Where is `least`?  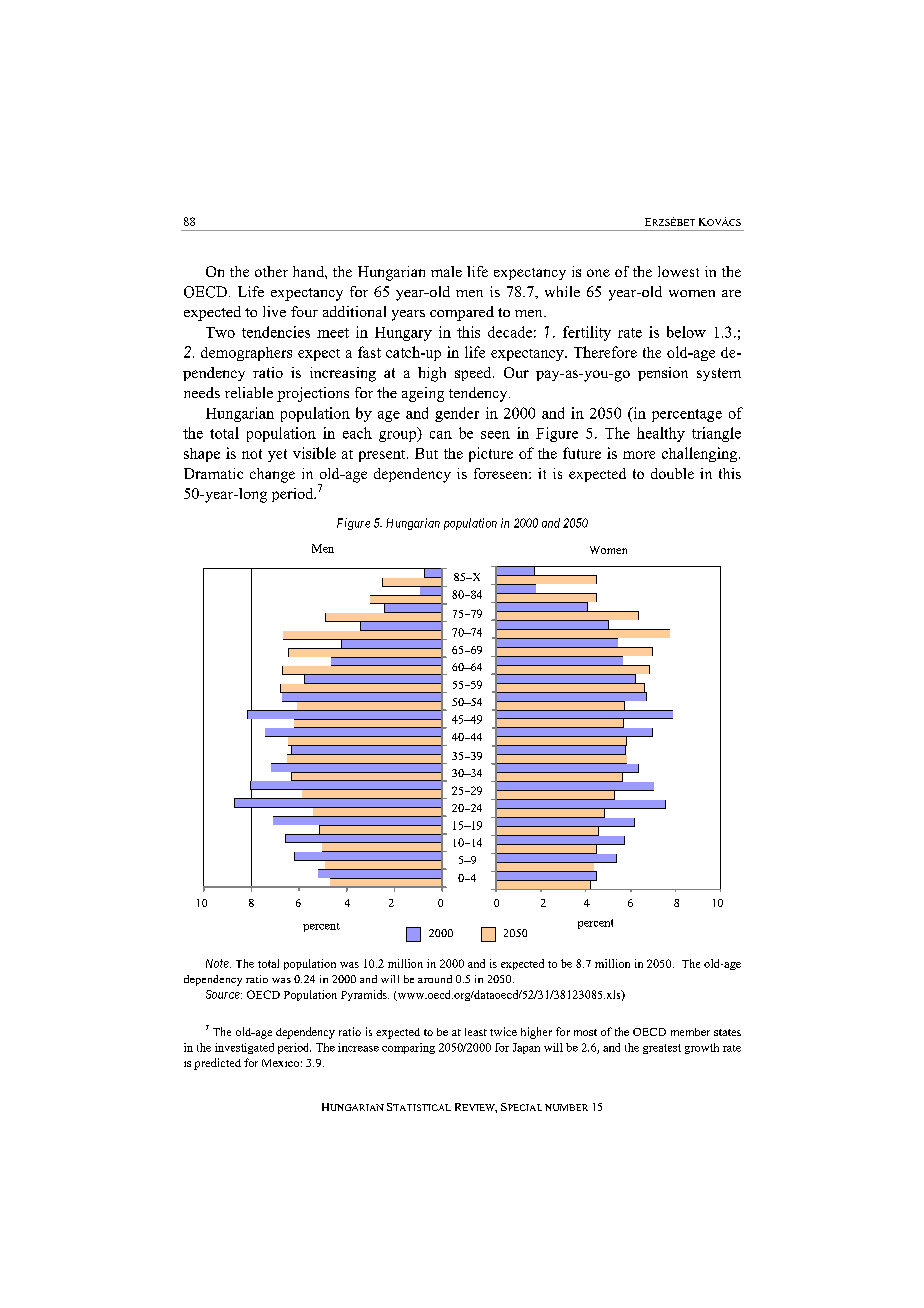
least is located at coordinates (476, 1032).
